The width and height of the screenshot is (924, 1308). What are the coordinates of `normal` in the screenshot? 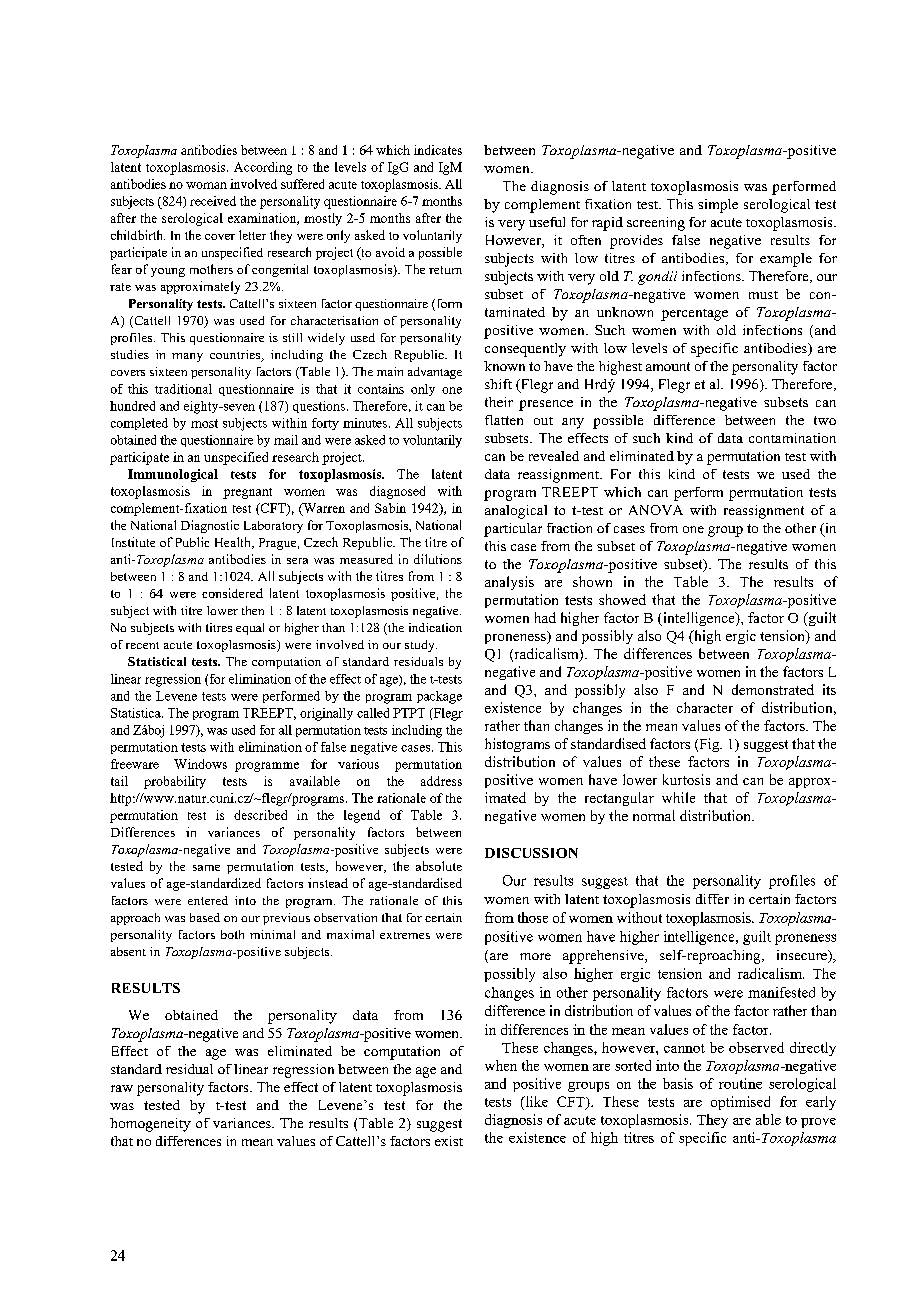 It's located at (654, 815).
